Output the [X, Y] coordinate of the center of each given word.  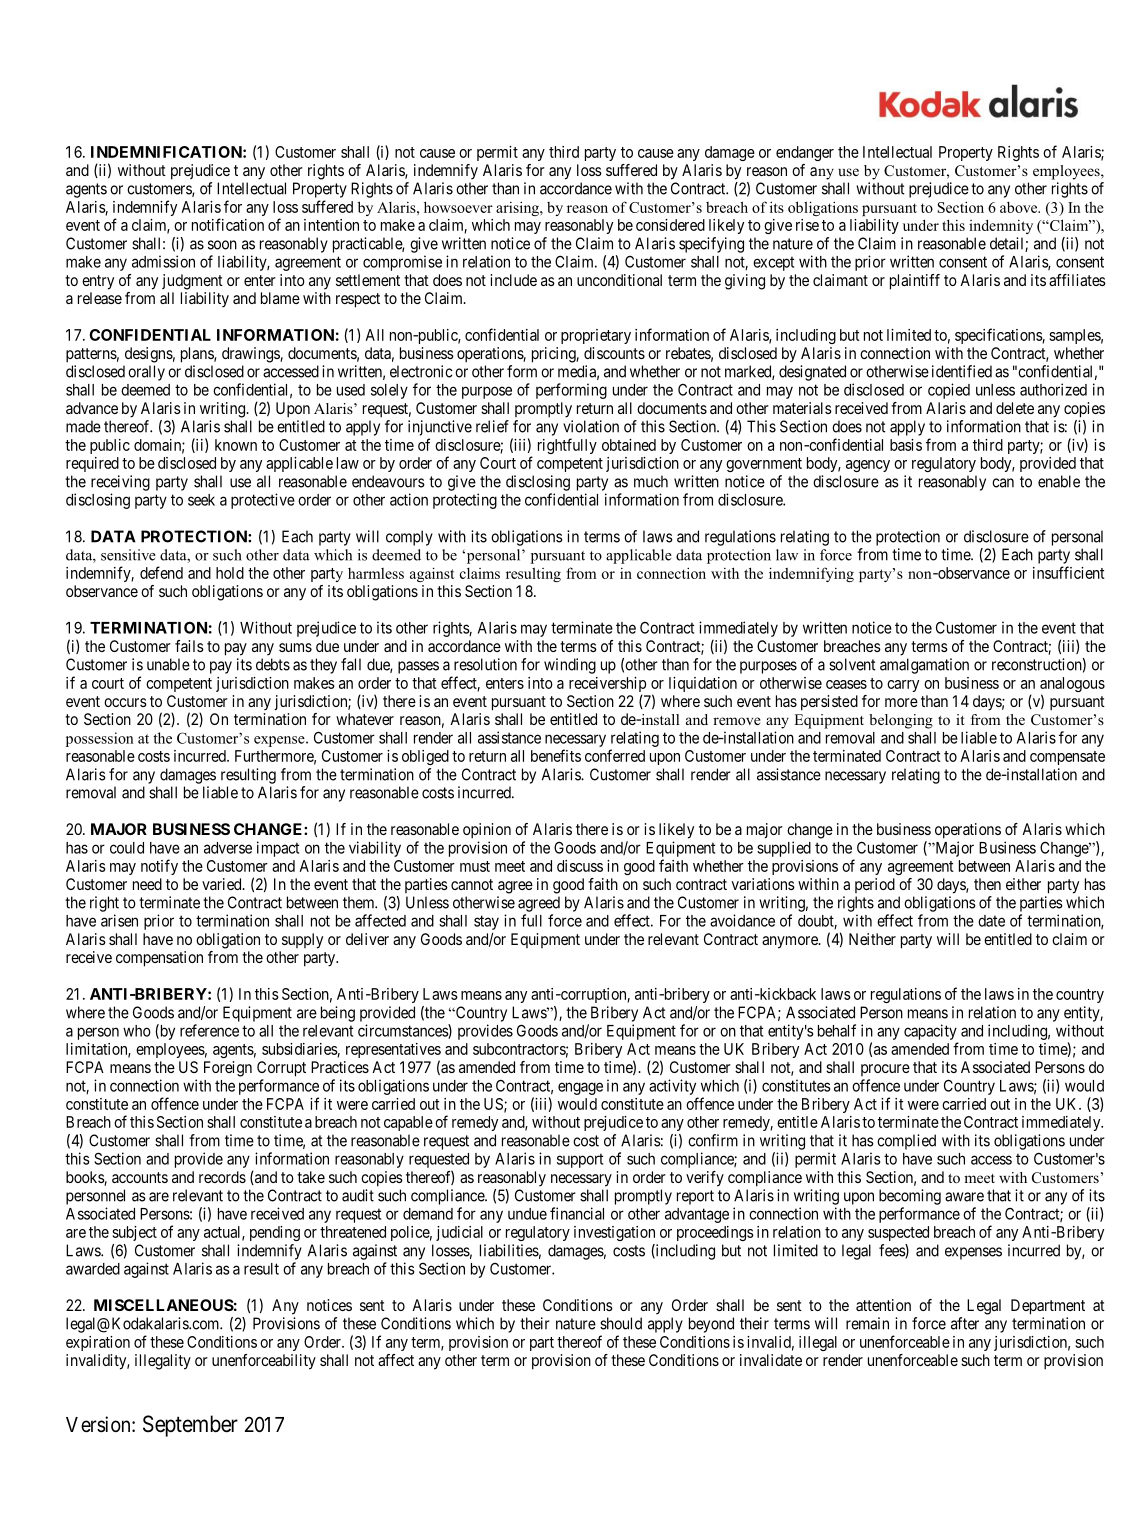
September [190, 1426]
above [1019, 207]
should [621, 1323]
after [965, 1323]
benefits [556, 755]
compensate [1067, 758]
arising [518, 208]
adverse [228, 848]
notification [228, 224]
